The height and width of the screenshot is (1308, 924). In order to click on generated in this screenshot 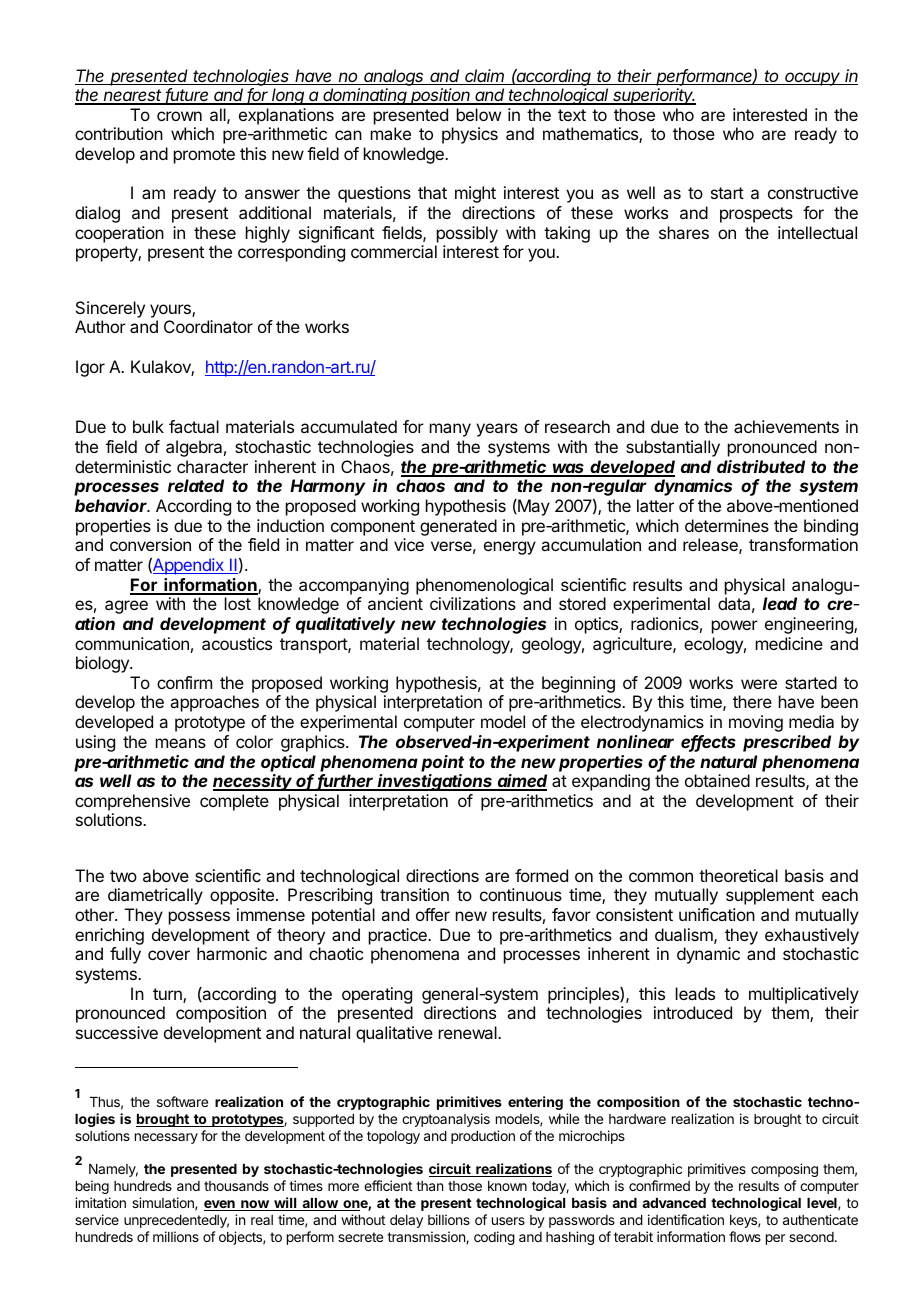, I will do `click(458, 527)`.
